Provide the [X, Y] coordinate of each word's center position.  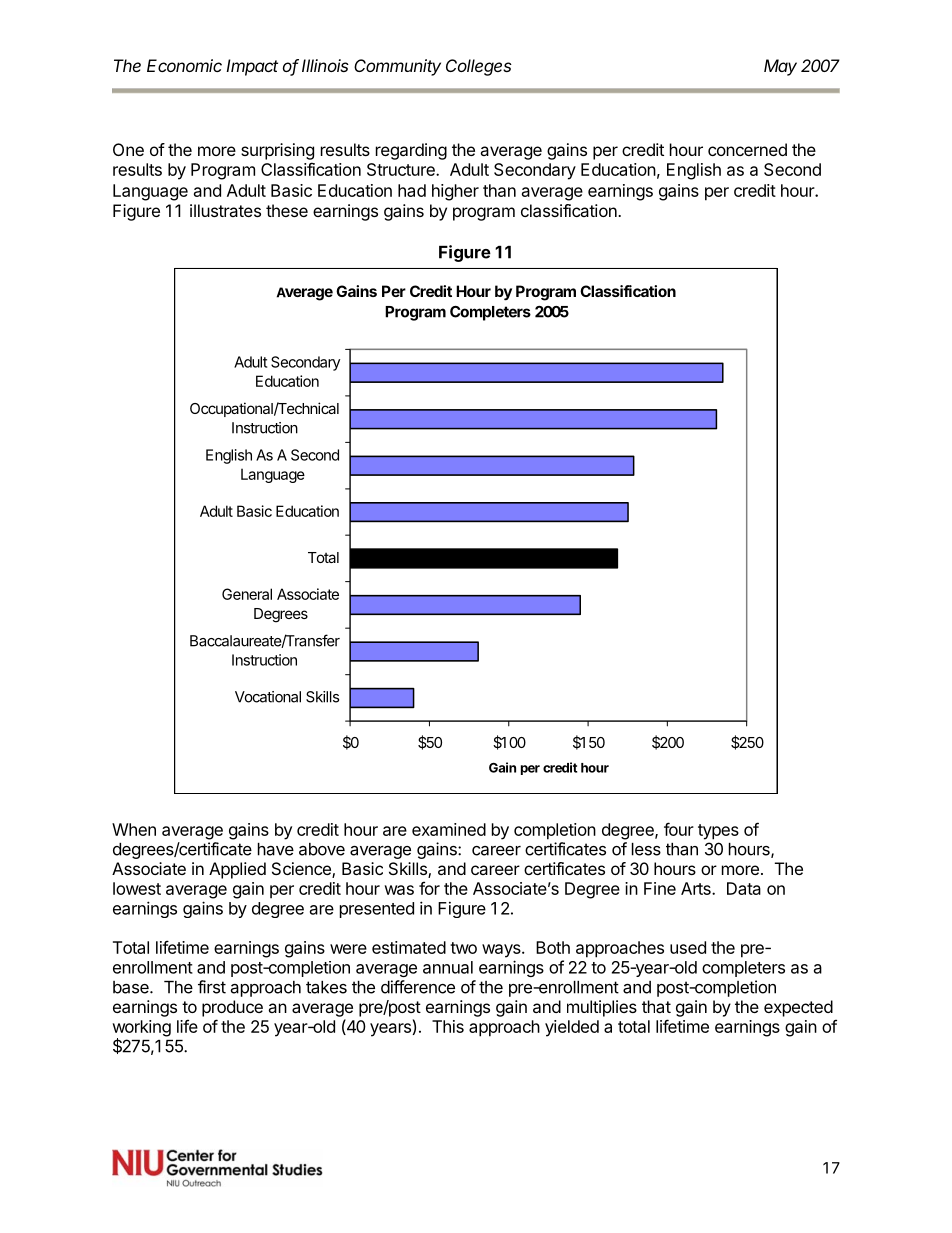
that [656, 1006]
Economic [184, 65]
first [212, 987]
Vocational [268, 697]
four [679, 829]
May [780, 67]
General [247, 594]
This [448, 1026]
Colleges [479, 67]
